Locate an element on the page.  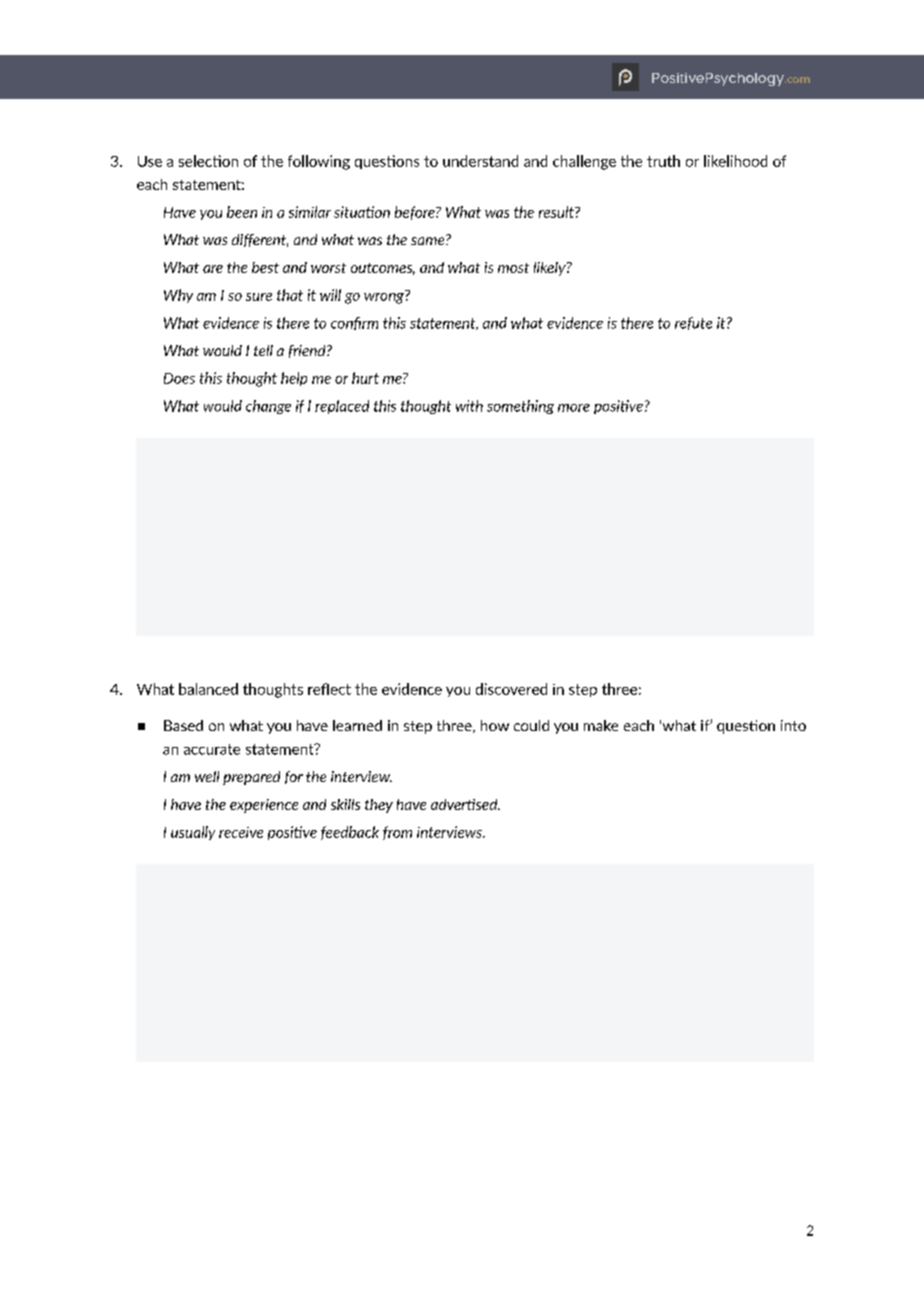
experience is located at coordinates (264, 806).
